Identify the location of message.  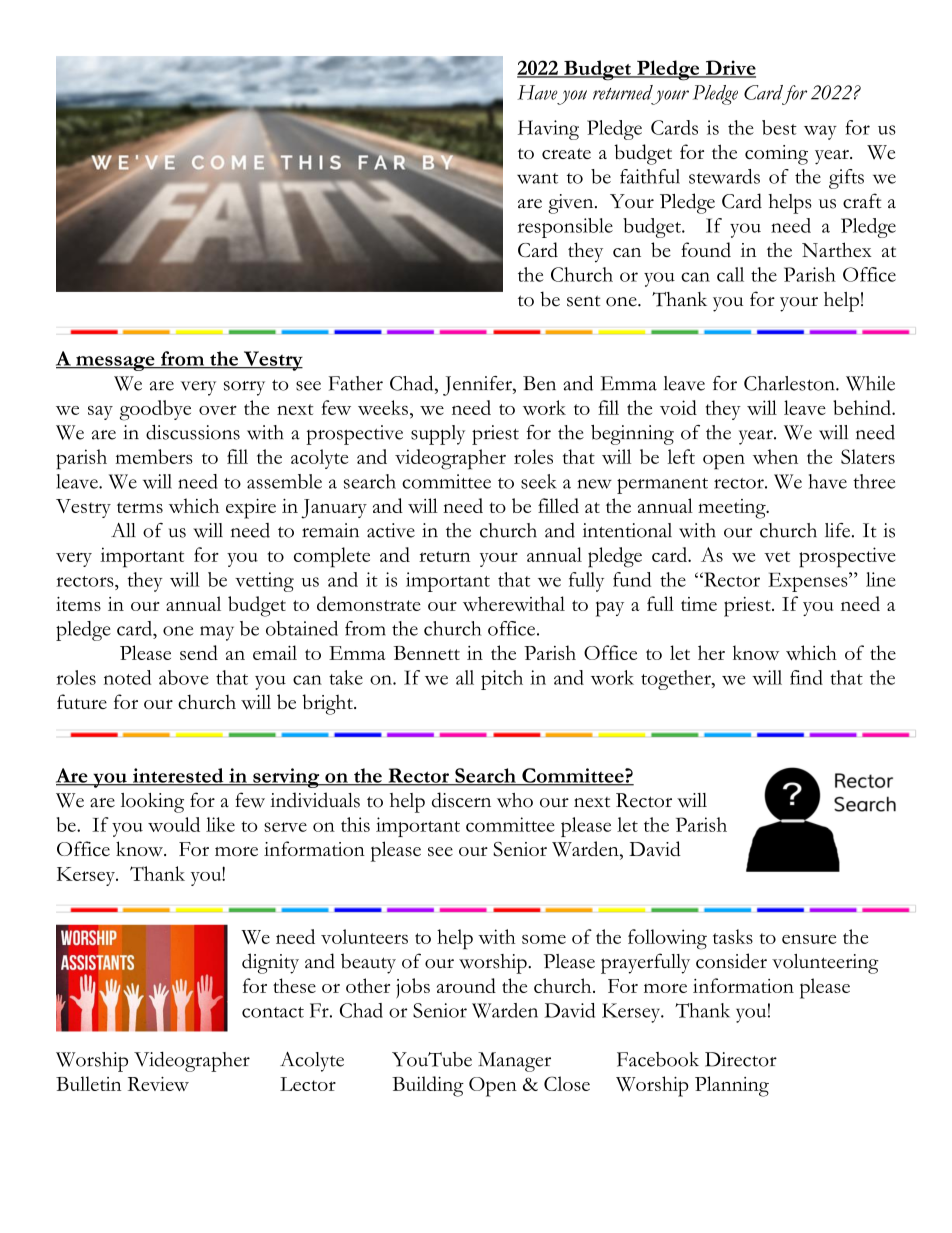
(115, 363).
